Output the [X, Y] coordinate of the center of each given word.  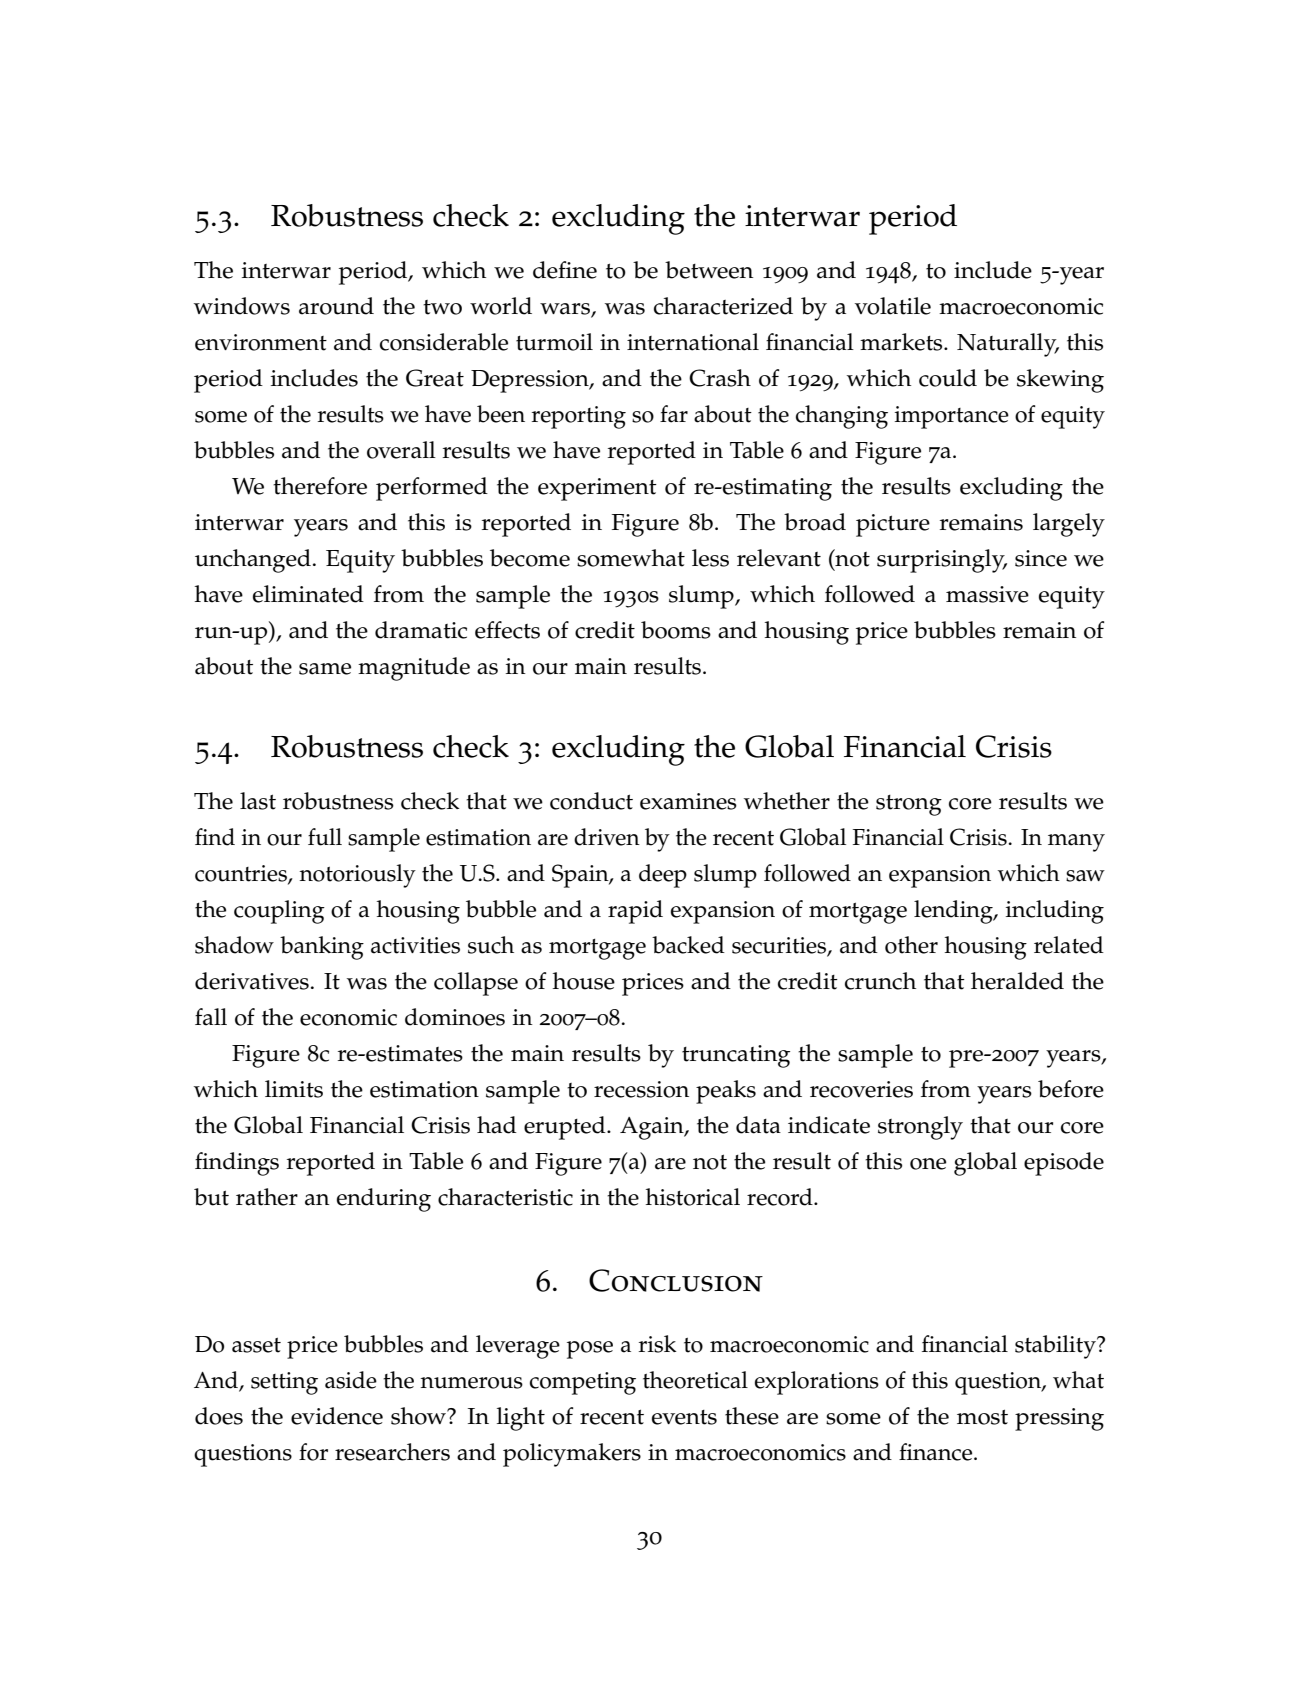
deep [663, 876]
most [982, 1417]
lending [954, 912]
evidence [337, 1416]
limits [294, 1089]
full [325, 837]
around [336, 306]
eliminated [308, 594]
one [928, 1164]
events [684, 1417]
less [710, 558]
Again [653, 1128]
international [693, 342]
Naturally [1008, 345]
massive [987, 594]
